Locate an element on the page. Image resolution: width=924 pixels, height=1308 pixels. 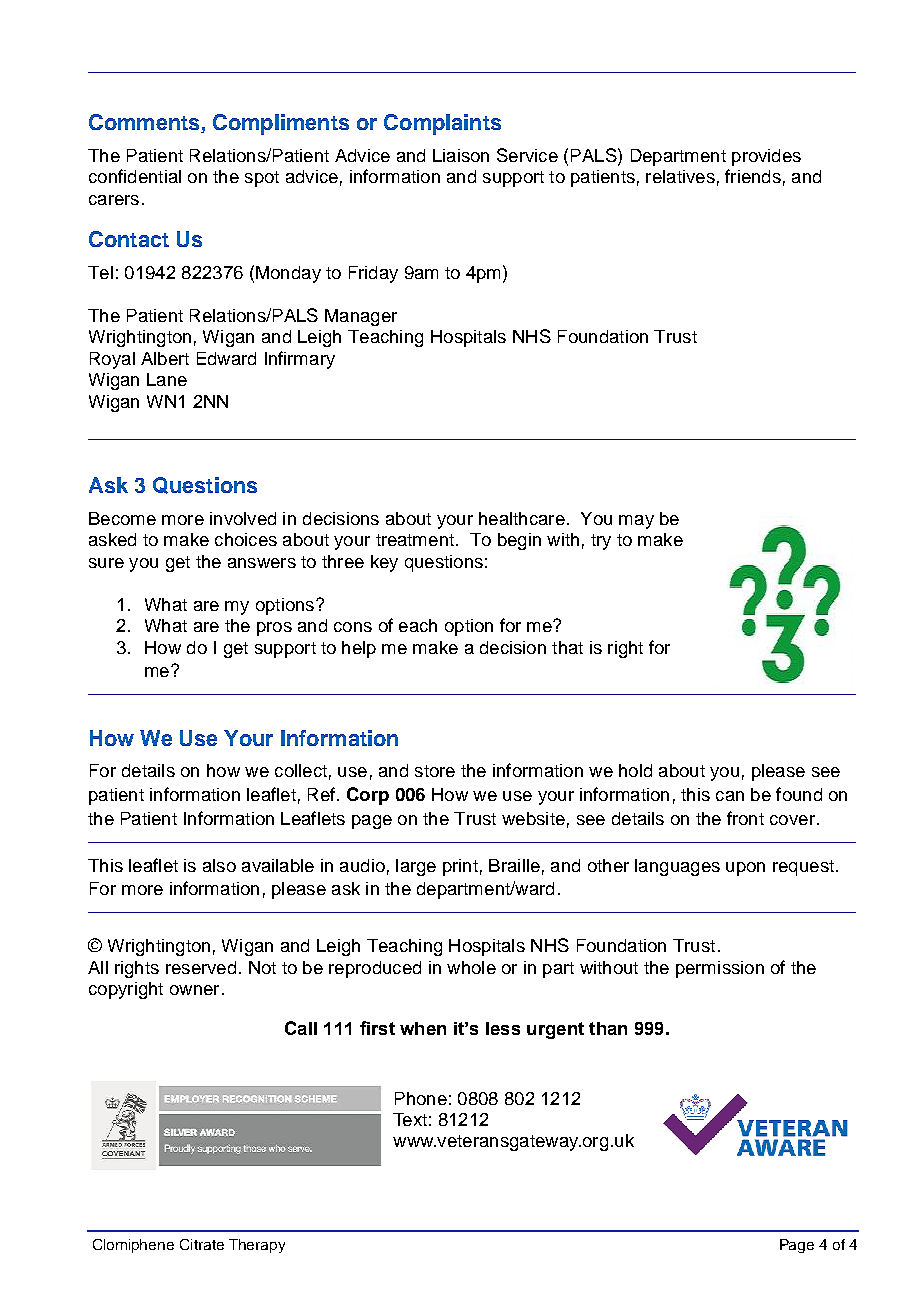
may is located at coordinates (636, 522).
